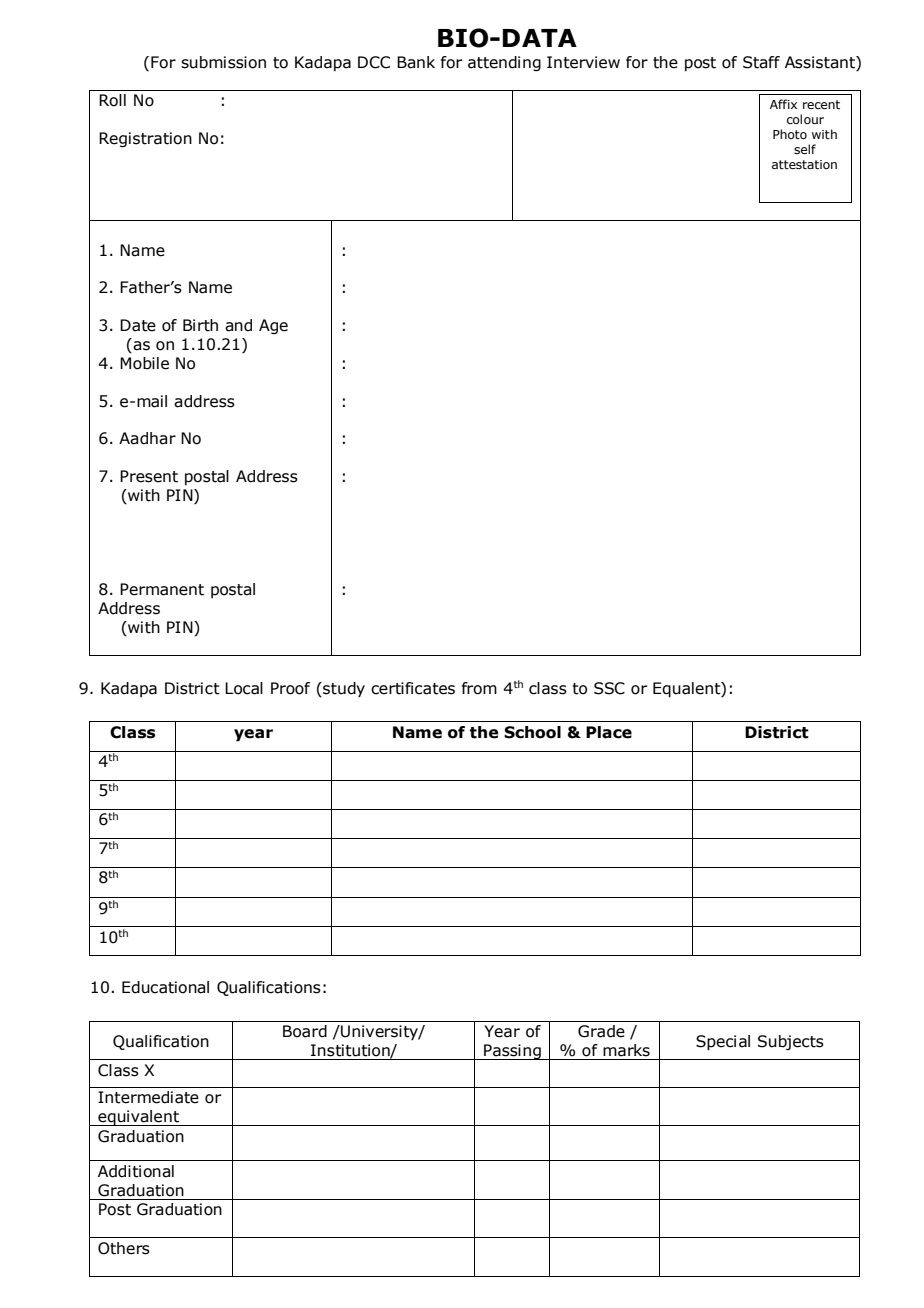 The image size is (924, 1308). What do you see at coordinates (479, 688) in the page?
I see `from` at bounding box center [479, 688].
